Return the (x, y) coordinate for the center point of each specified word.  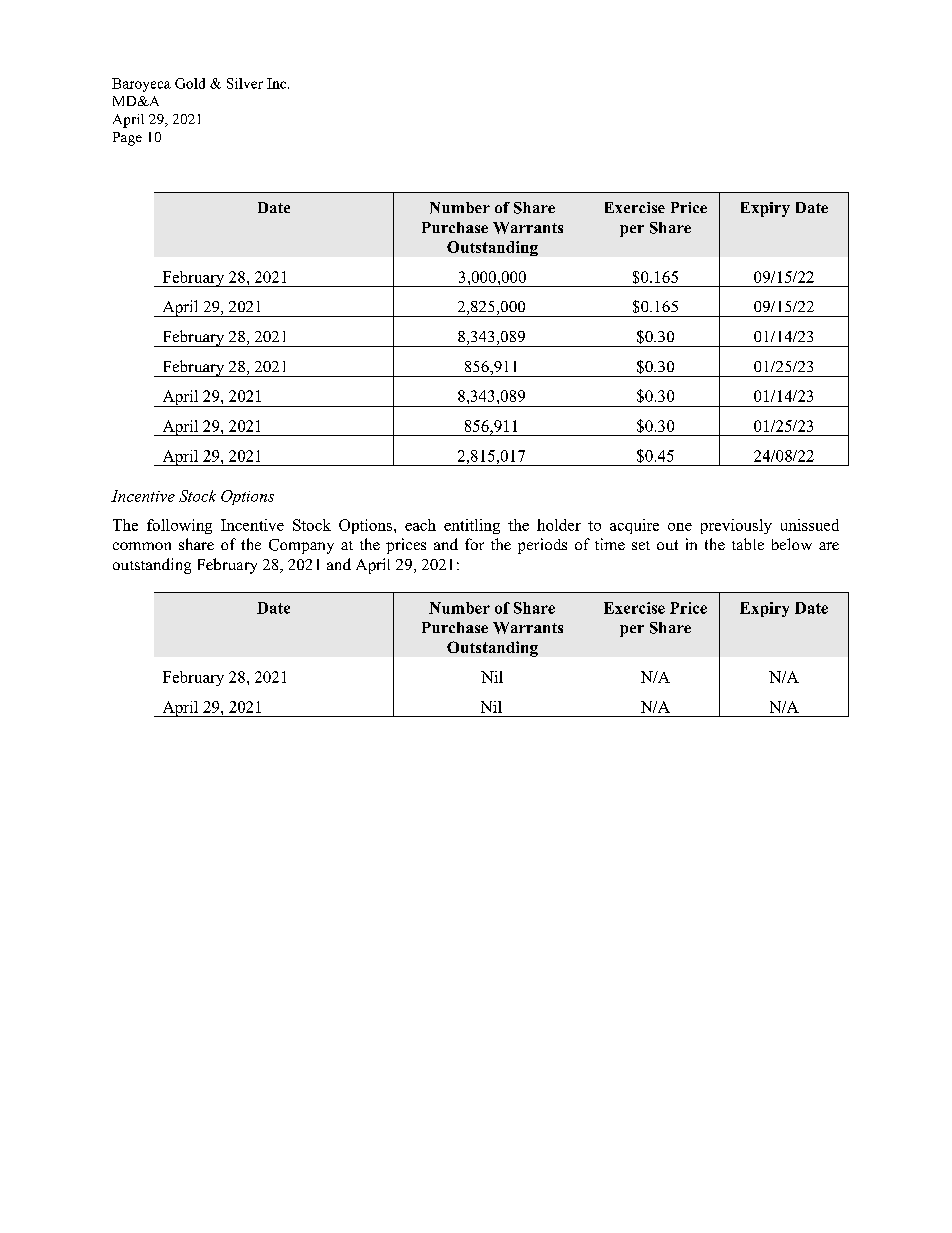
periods (542, 546)
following (179, 526)
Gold (190, 83)
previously (736, 526)
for (474, 544)
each (420, 525)
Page (127, 139)
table (748, 544)
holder (559, 525)
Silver (245, 83)
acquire (634, 526)
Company (301, 546)
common (142, 546)
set (641, 545)
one (680, 527)
